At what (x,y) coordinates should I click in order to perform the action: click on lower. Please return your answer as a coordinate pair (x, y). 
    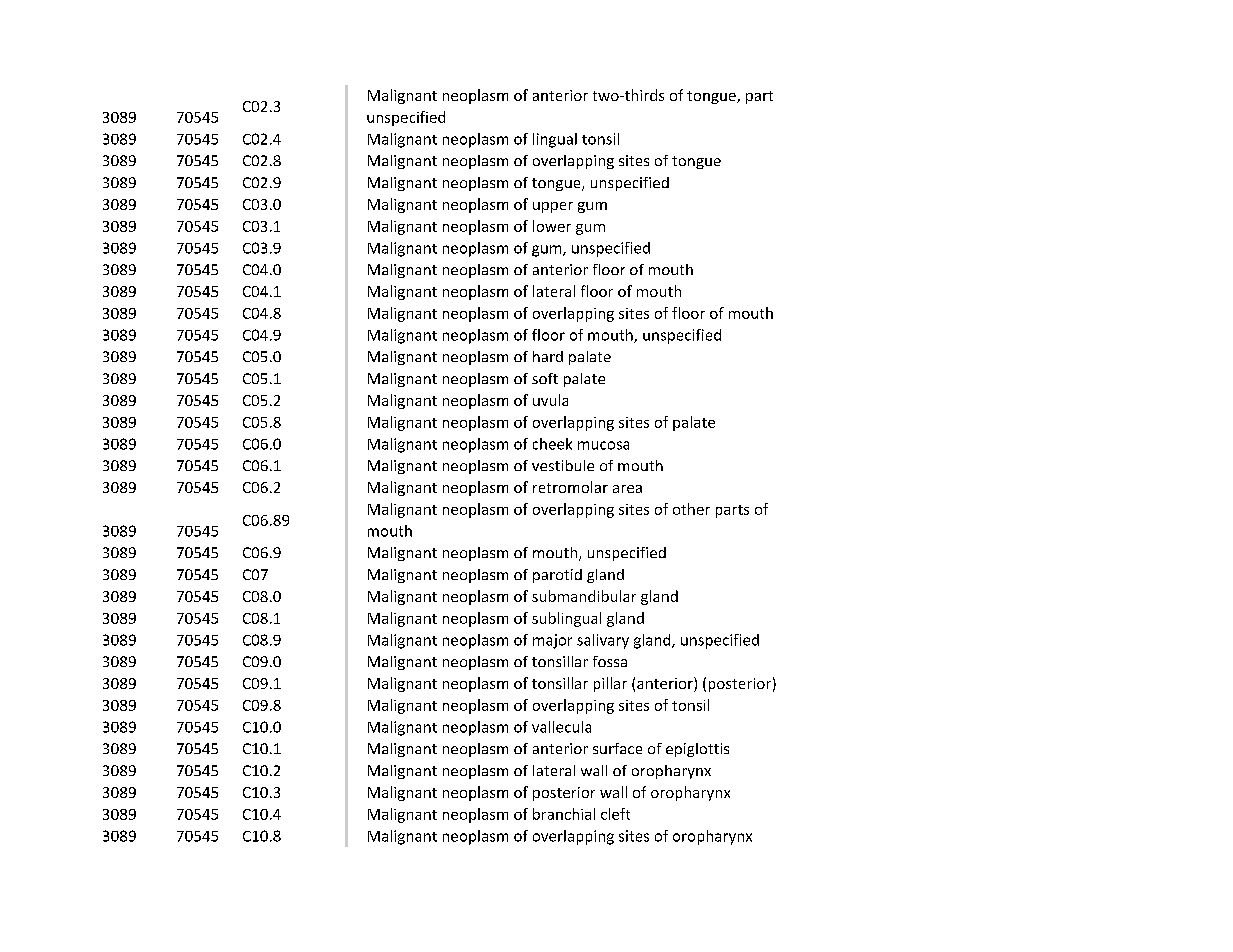
    Looking at the image, I should click on (552, 226).
